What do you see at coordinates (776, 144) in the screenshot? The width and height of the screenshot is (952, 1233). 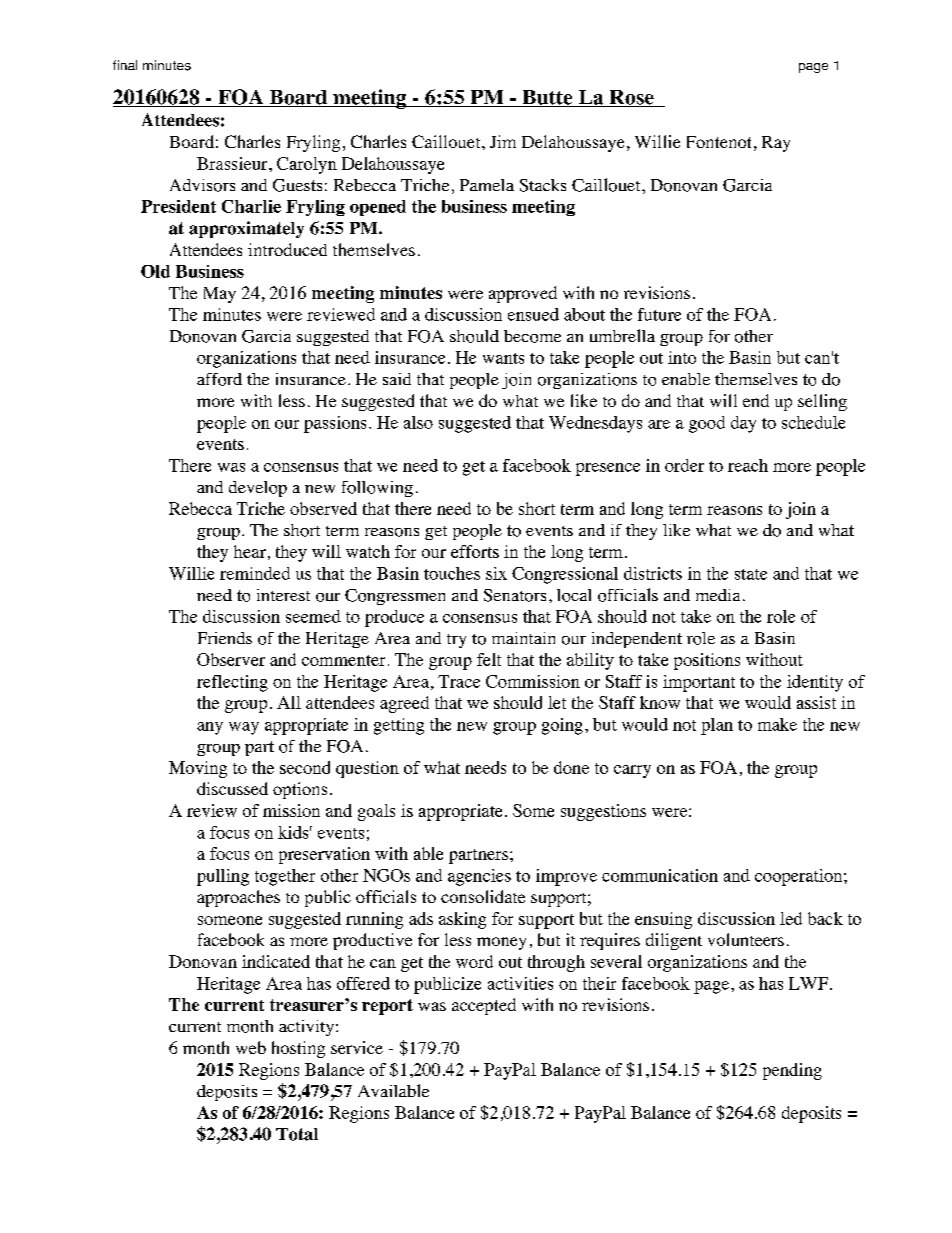 I see `Ray` at bounding box center [776, 144].
